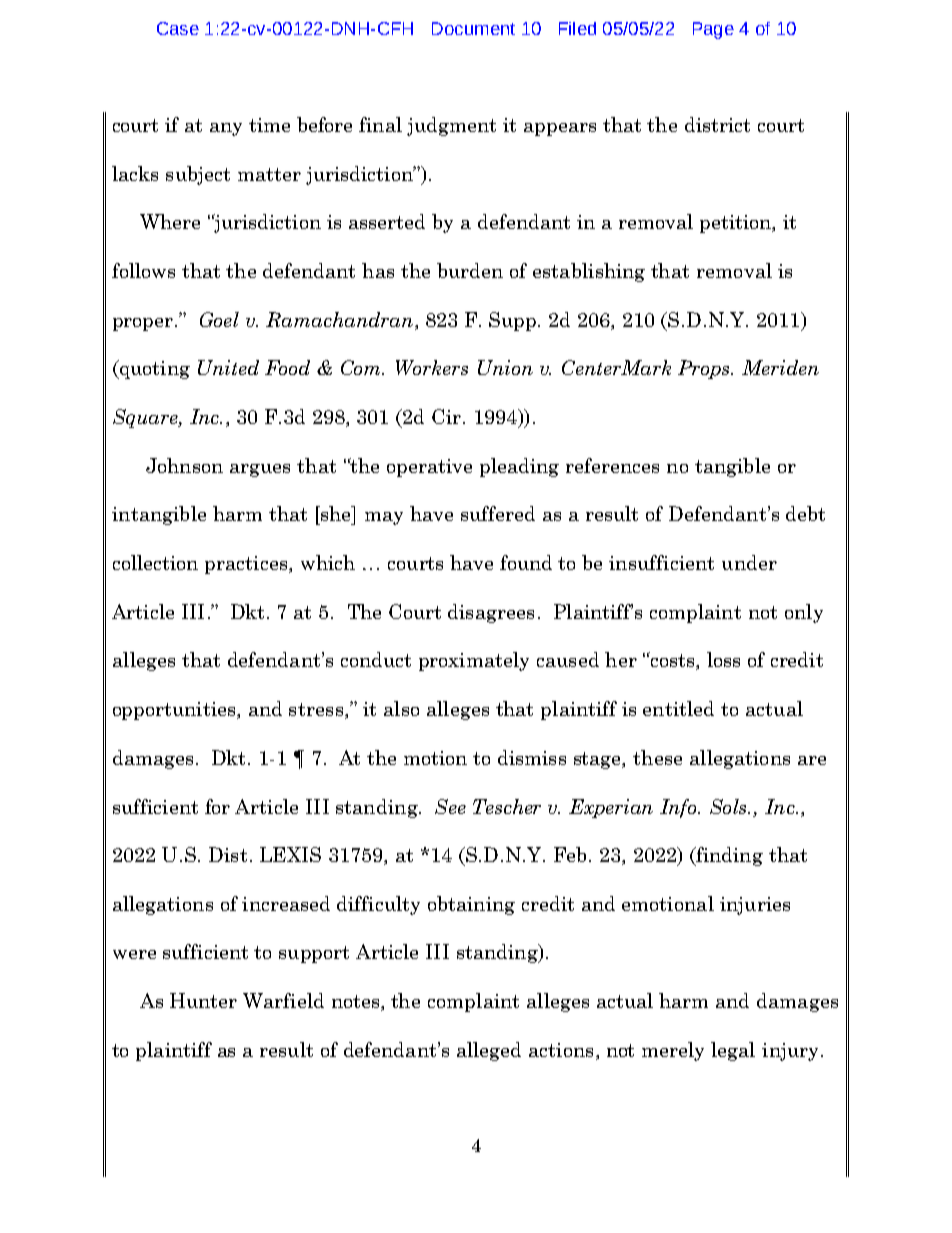 The image size is (952, 1233). Describe the element at coordinates (678, 708) in the page. I see `entitled` at that location.
